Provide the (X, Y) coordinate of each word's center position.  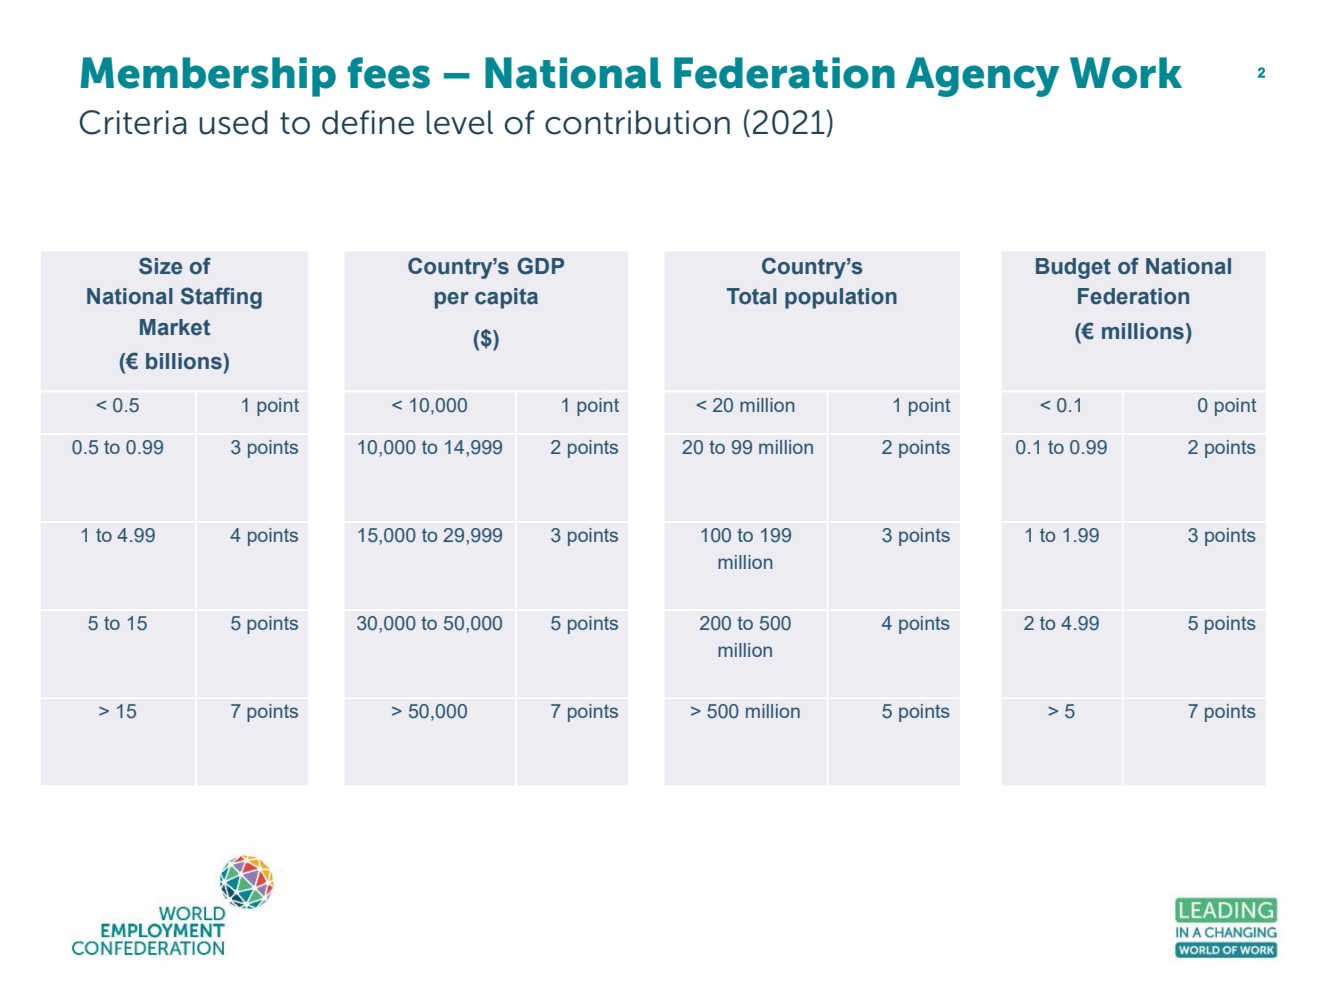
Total (752, 296)
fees (388, 73)
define (368, 122)
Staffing (221, 298)
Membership (208, 77)
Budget (1073, 268)
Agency (982, 77)
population (841, 298)
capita (506, 298)
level (460, 122)
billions (185, 361)
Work (1126, 73)
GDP (540, 266)
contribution (637, 122)
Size (160, 266)
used (233, 122)
